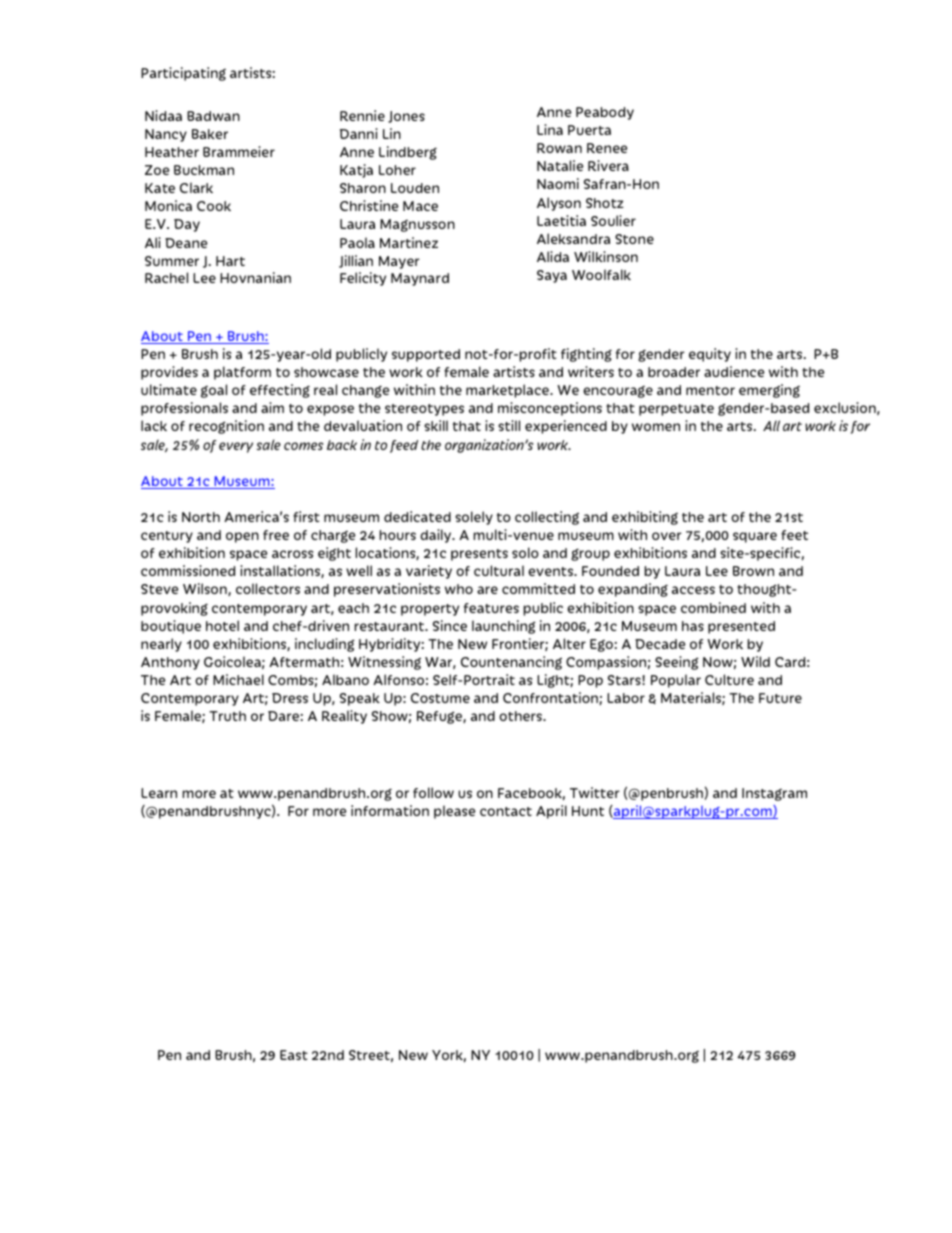 This screenshot has width=952, height=1233. I want to click on East, so click(294, 1055).
